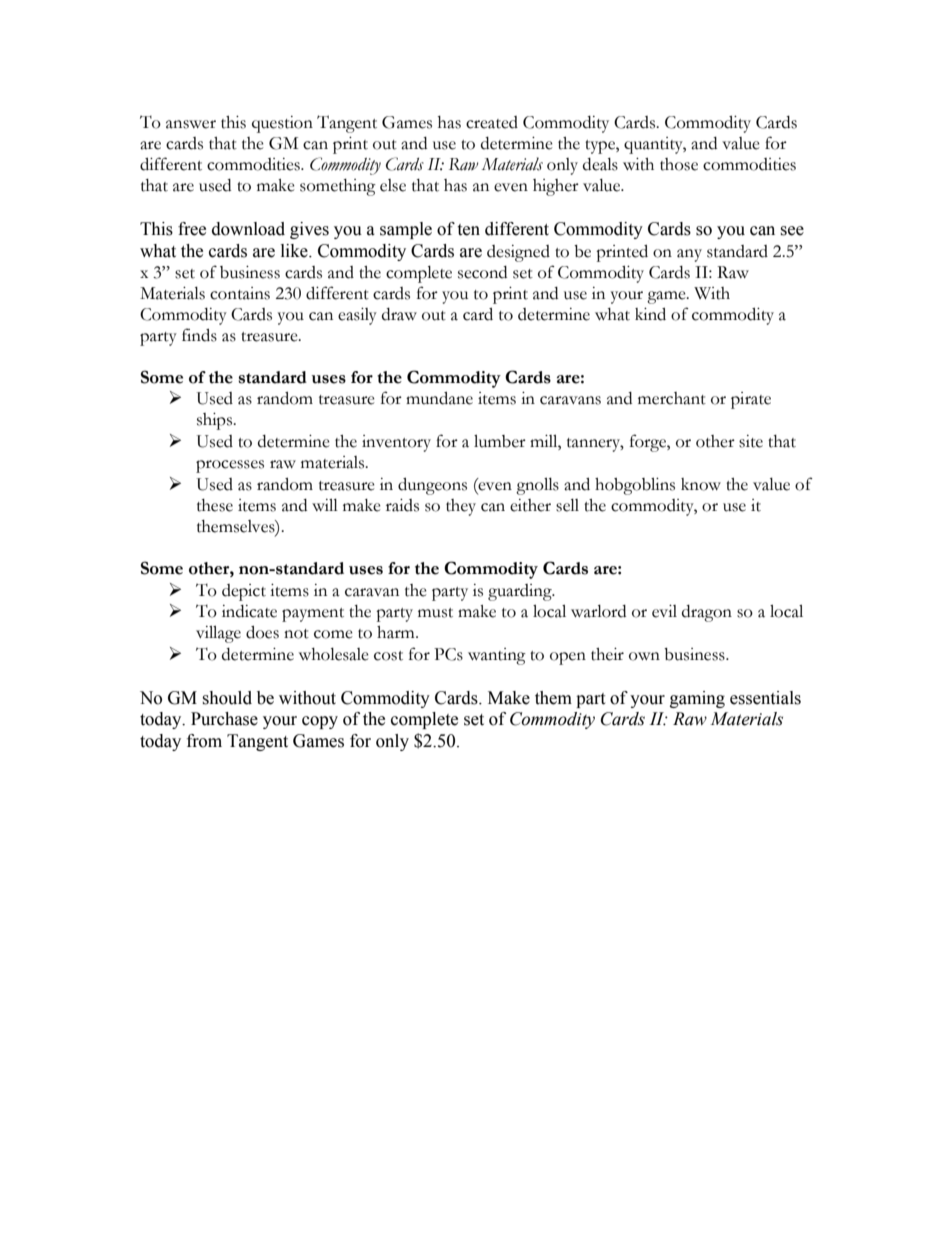 Image resolution: width=952 pixels, height=1233 pixels. Describe the element at coordinates (701, 484) in the page. I see `know` at that location.
